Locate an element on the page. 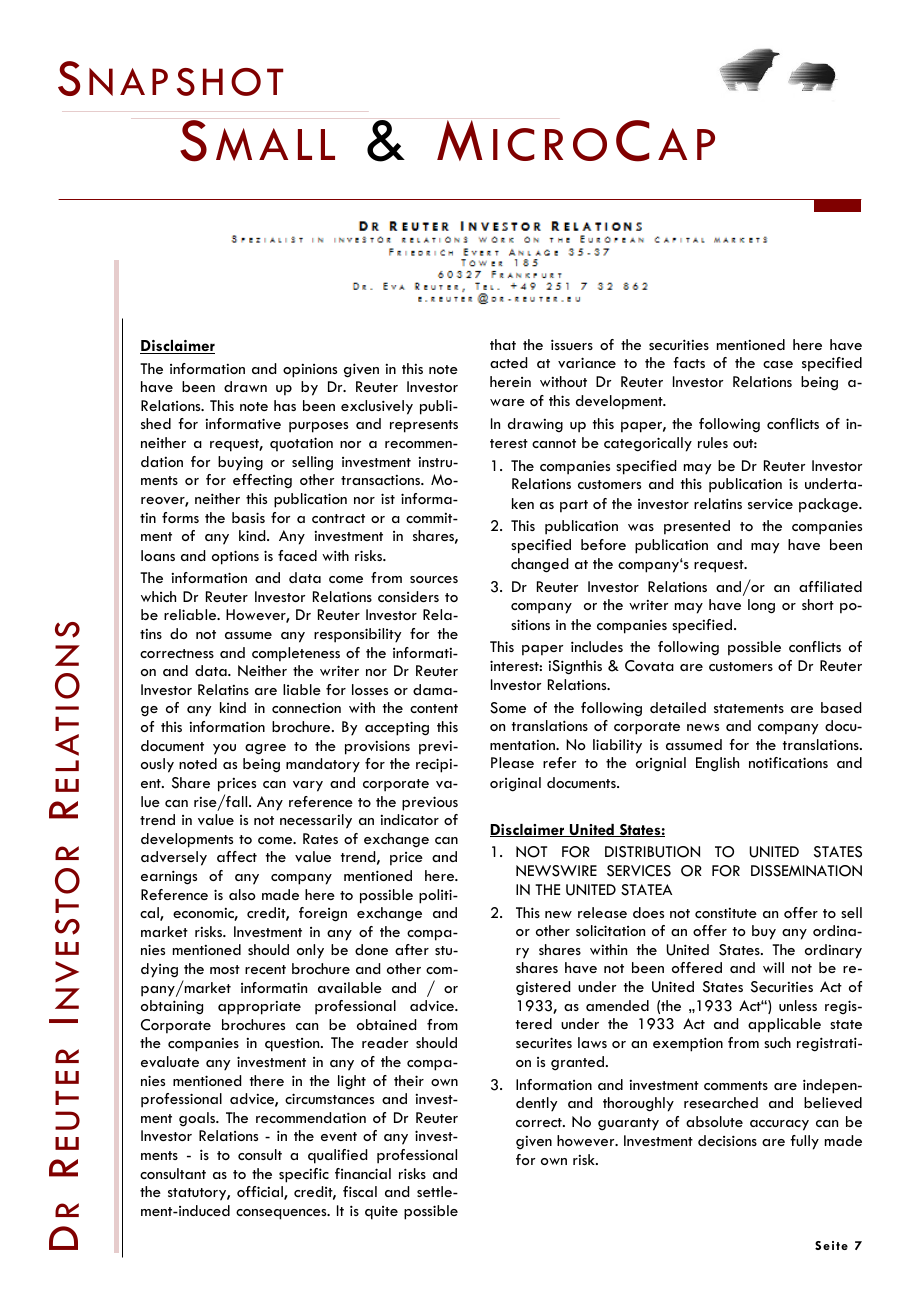  acted is located at coordinates (508, 362).
